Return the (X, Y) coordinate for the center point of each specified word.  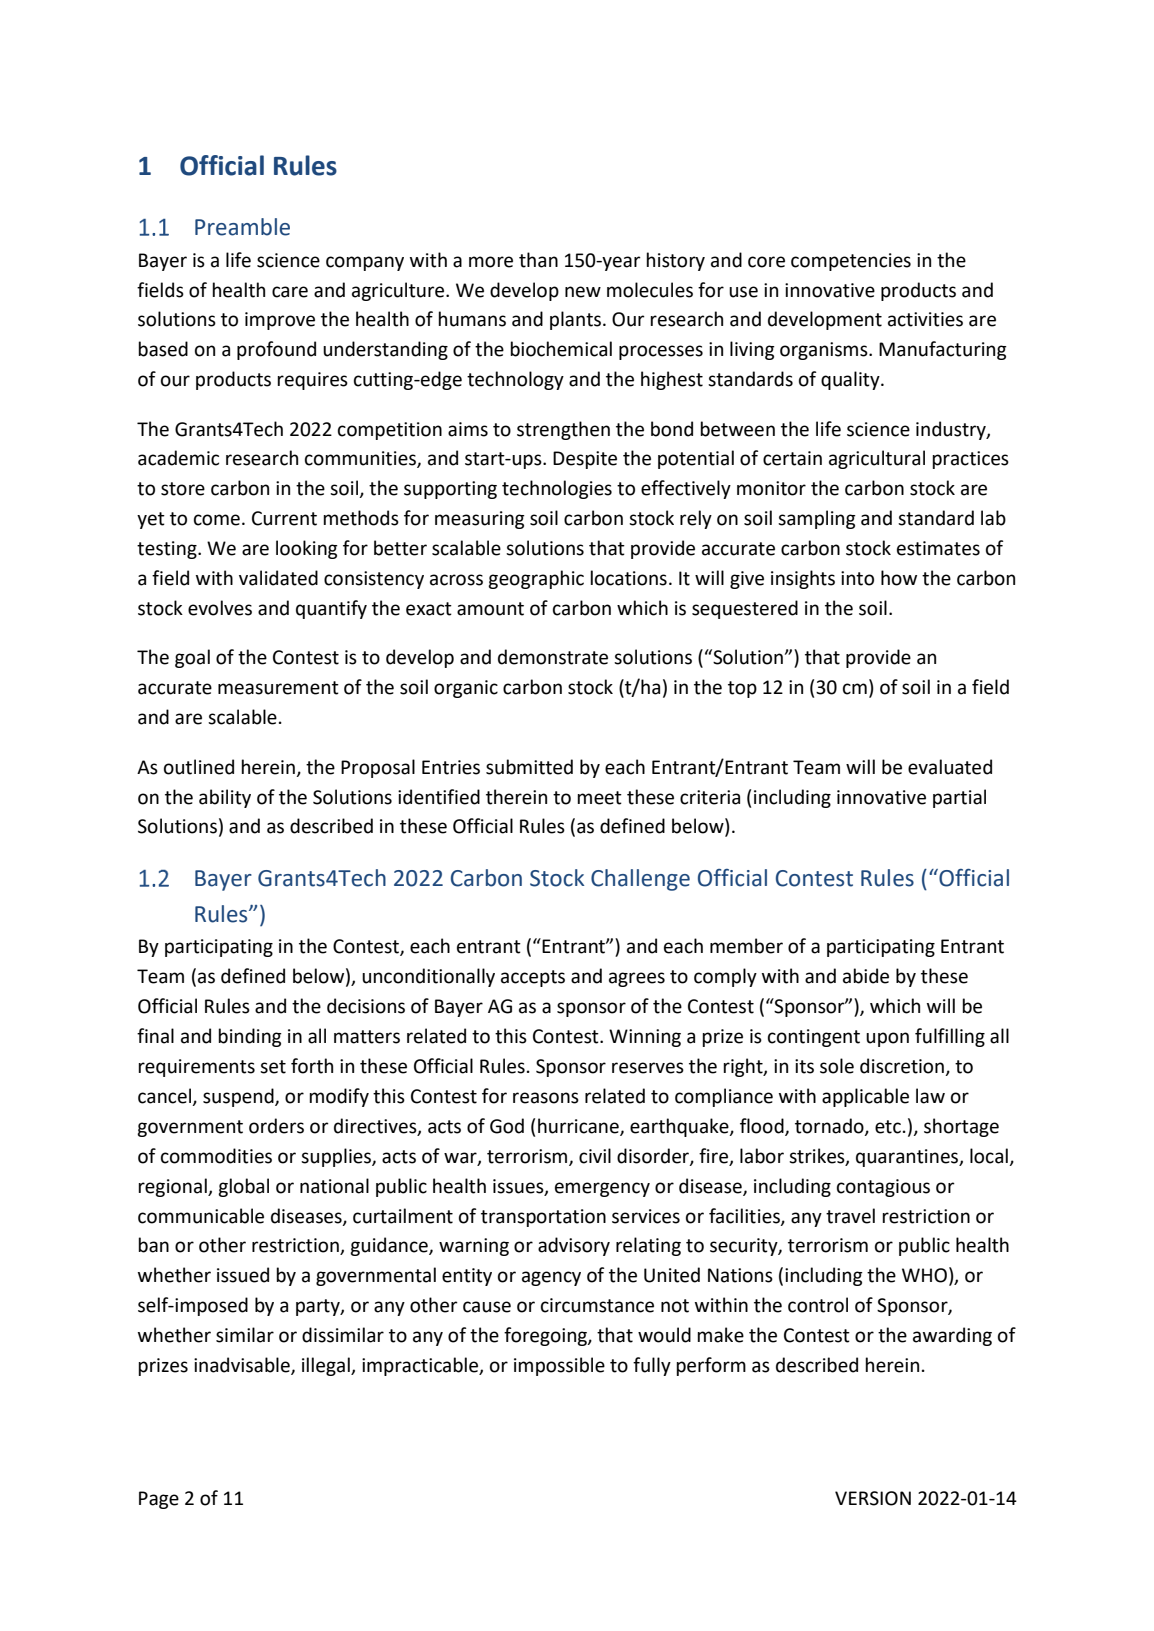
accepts (533, 978)
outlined (199, 767)
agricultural (877, 459)
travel (850, 1216)
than (538, 260)
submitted (529, 767)
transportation (543, 1218)
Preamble (242, 227)
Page (159, 1500)
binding (250, 1037)
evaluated (950, 767)
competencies (851, 262)
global (243, 1187)
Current (284, 518)
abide (866, 976)
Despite (585, 460)
